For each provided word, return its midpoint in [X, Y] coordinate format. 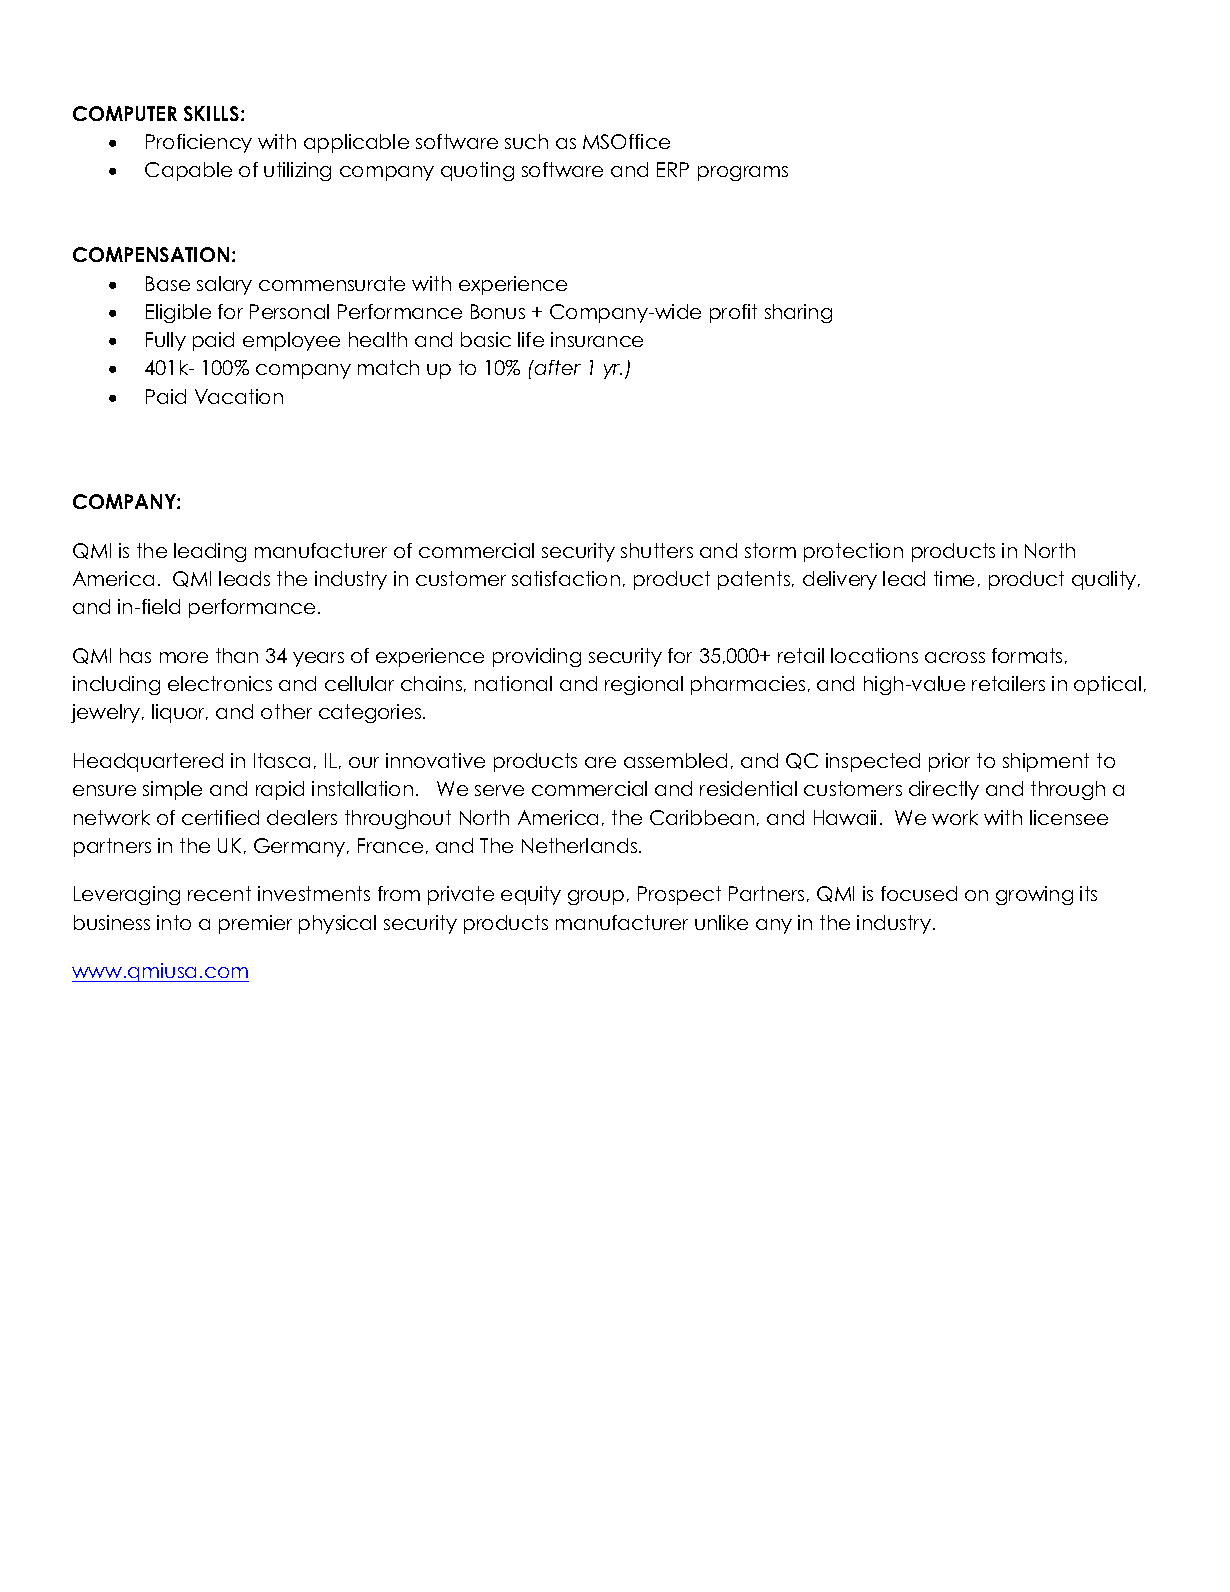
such [526, 141]
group [596, 897]
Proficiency [199, 143]
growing [1034, 895]
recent [219, 893]
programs [743, 173]
